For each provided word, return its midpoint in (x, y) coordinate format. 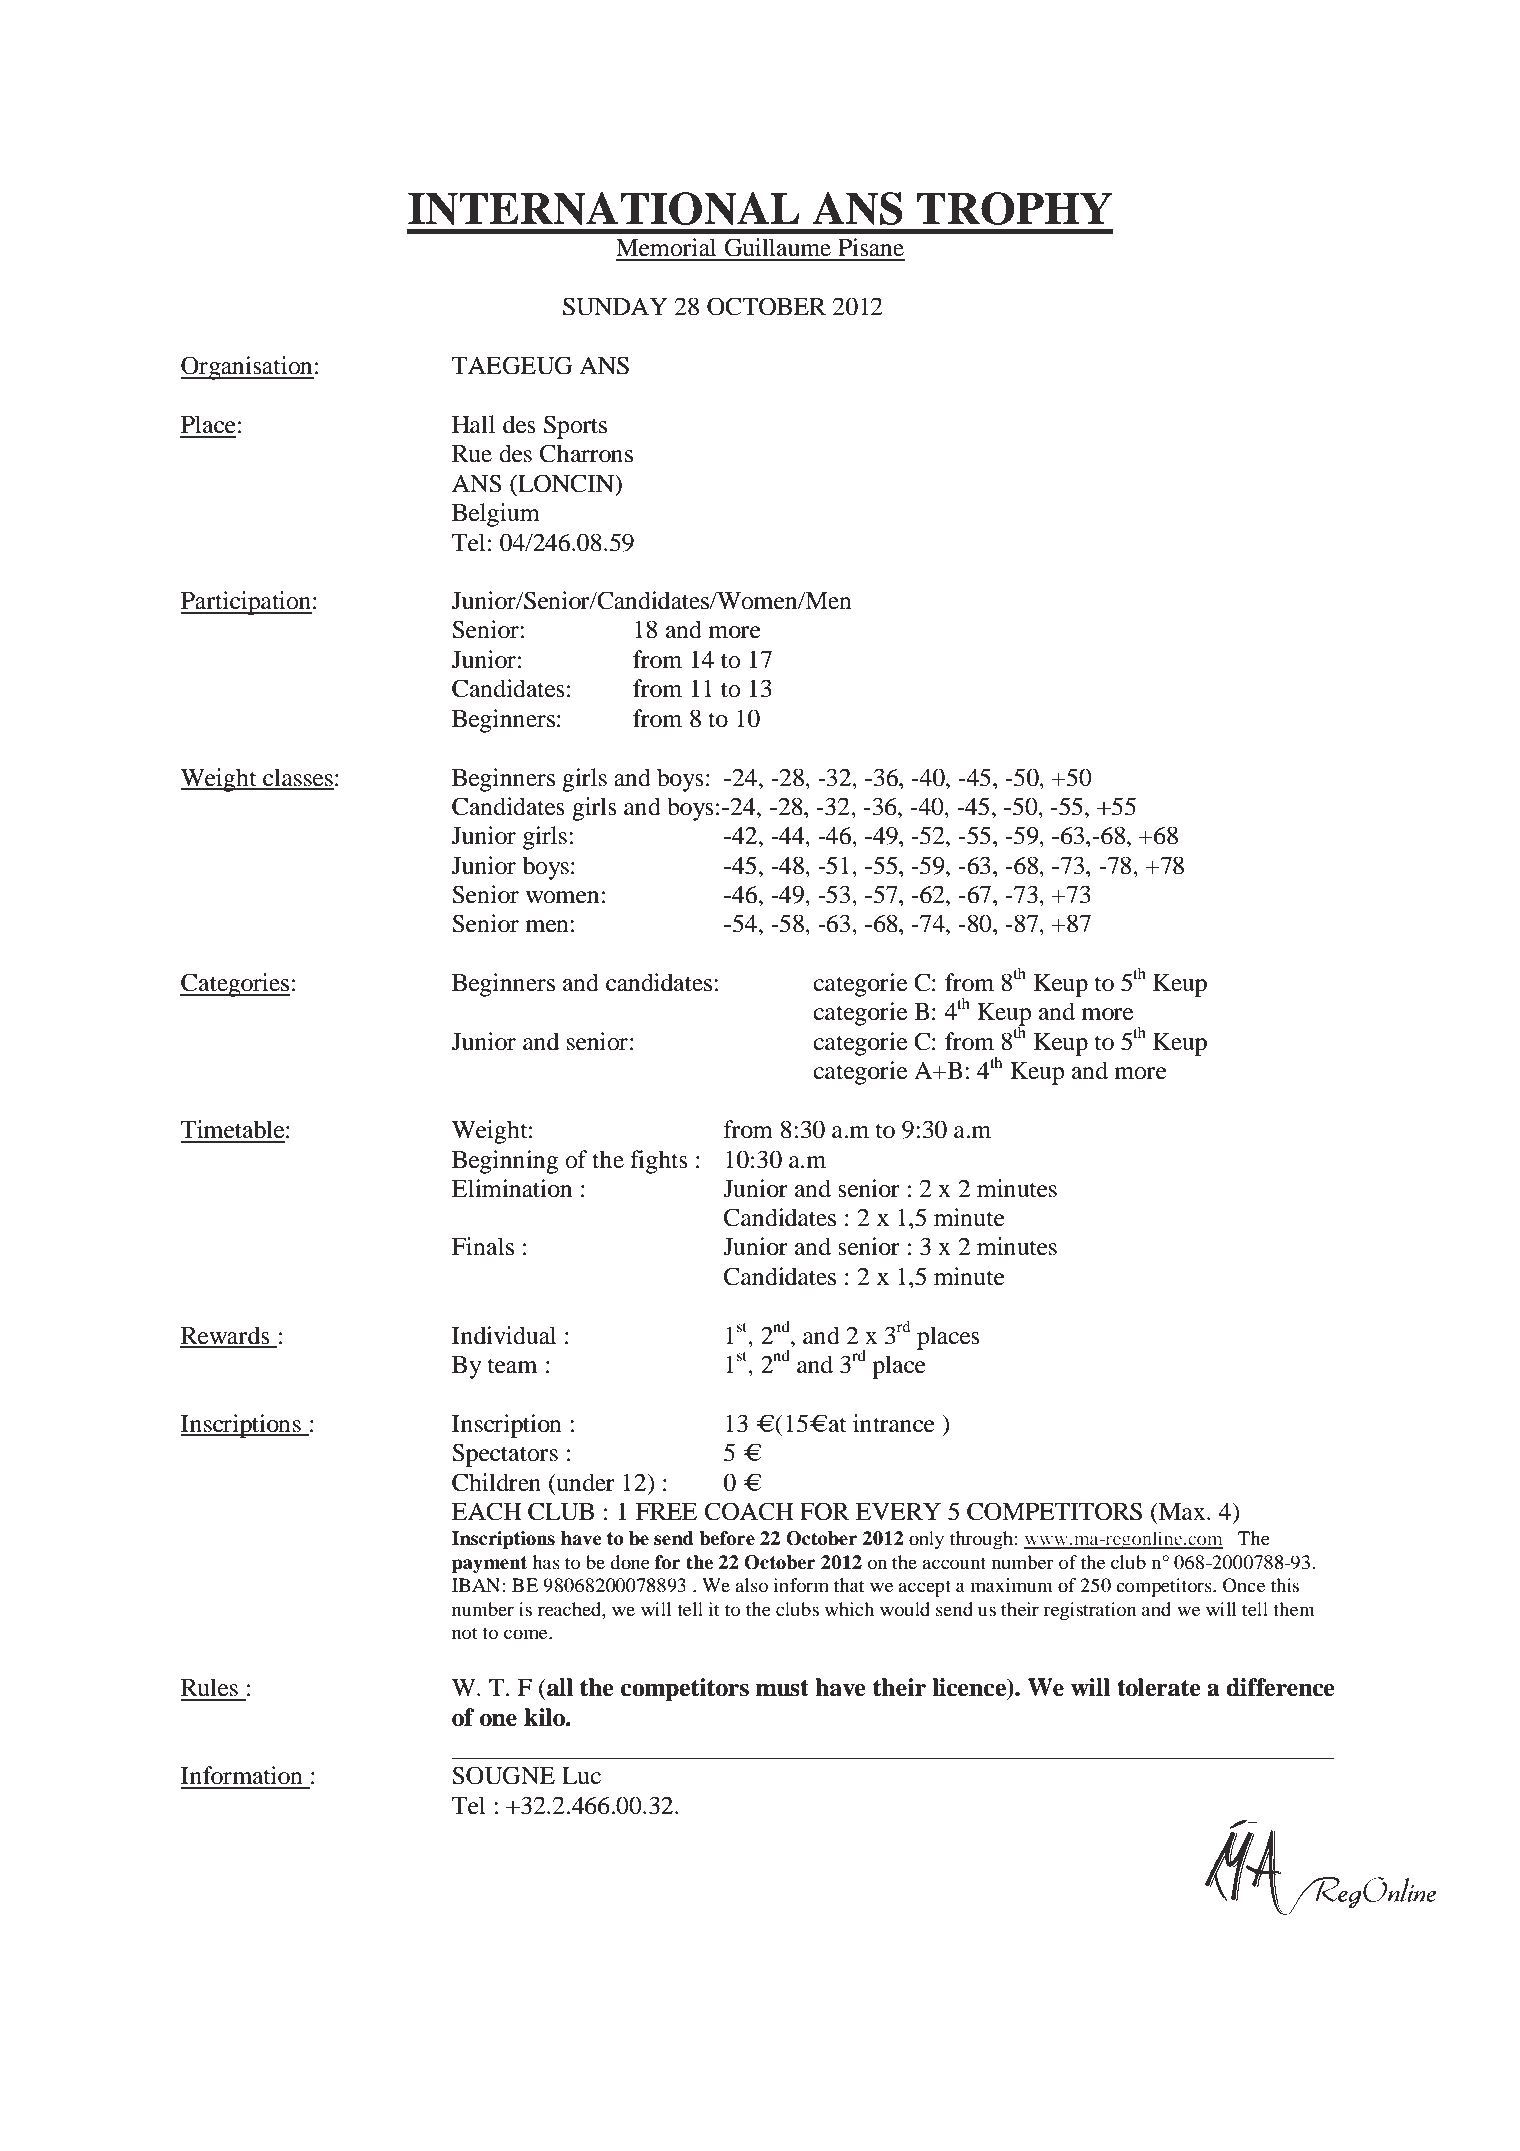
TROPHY (1014, 208)
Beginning (505, 1162)
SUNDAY (615, 306)
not (465, 1633)
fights (659, 1162)
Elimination (512, 1188)
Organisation (247, 368)
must (782, 1688)
